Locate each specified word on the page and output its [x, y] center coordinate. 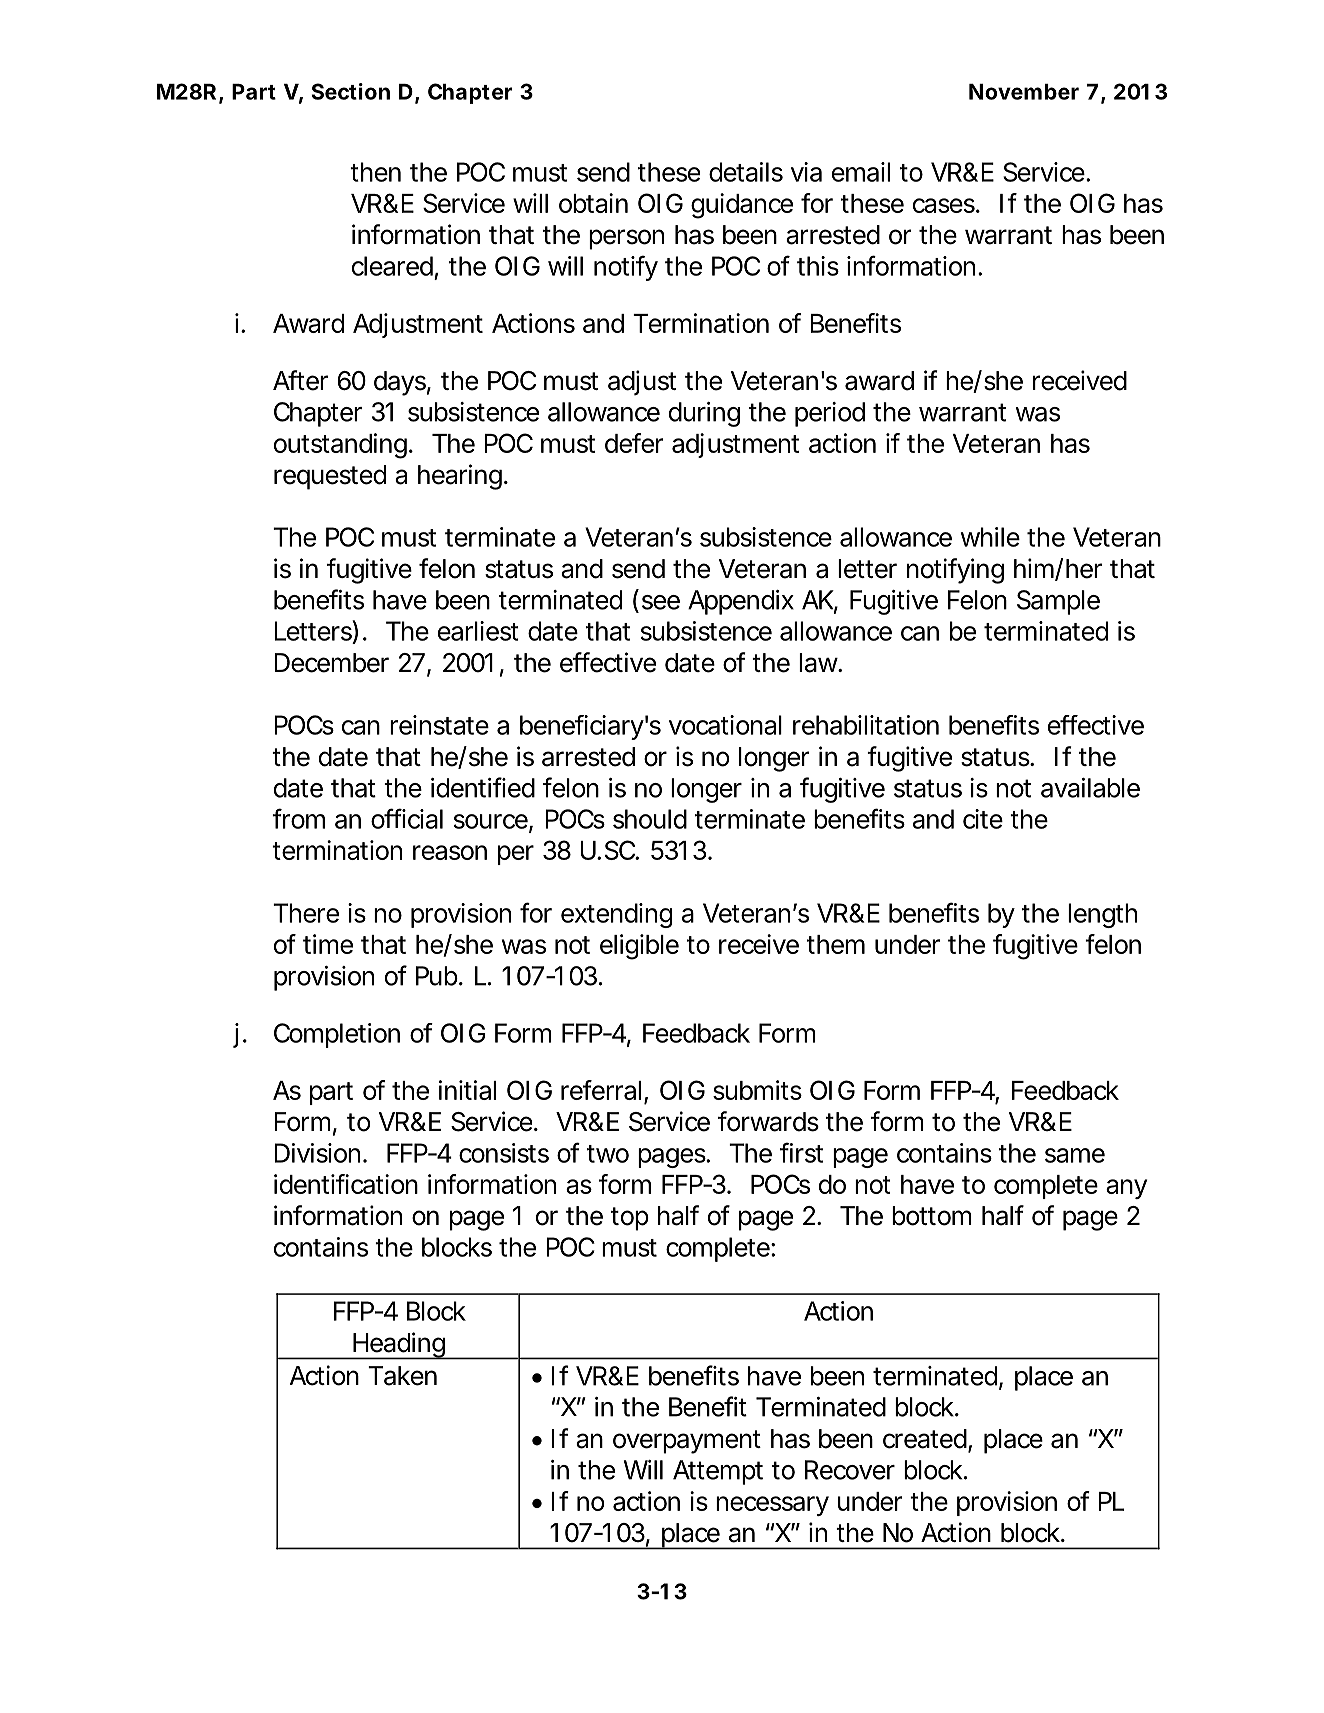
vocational [725, 725]
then [375, 172]
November [1024, 92]
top [630, 1219]
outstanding [340, 446]
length [1102, 915]
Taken [402, 1376]
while [990, 537]
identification [346, 1184]
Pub [437, 976]
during [704, 414]
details [746, 172]
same [1075, 1155]
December [331, 663]
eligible [639, 947]
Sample [1058, 602]
